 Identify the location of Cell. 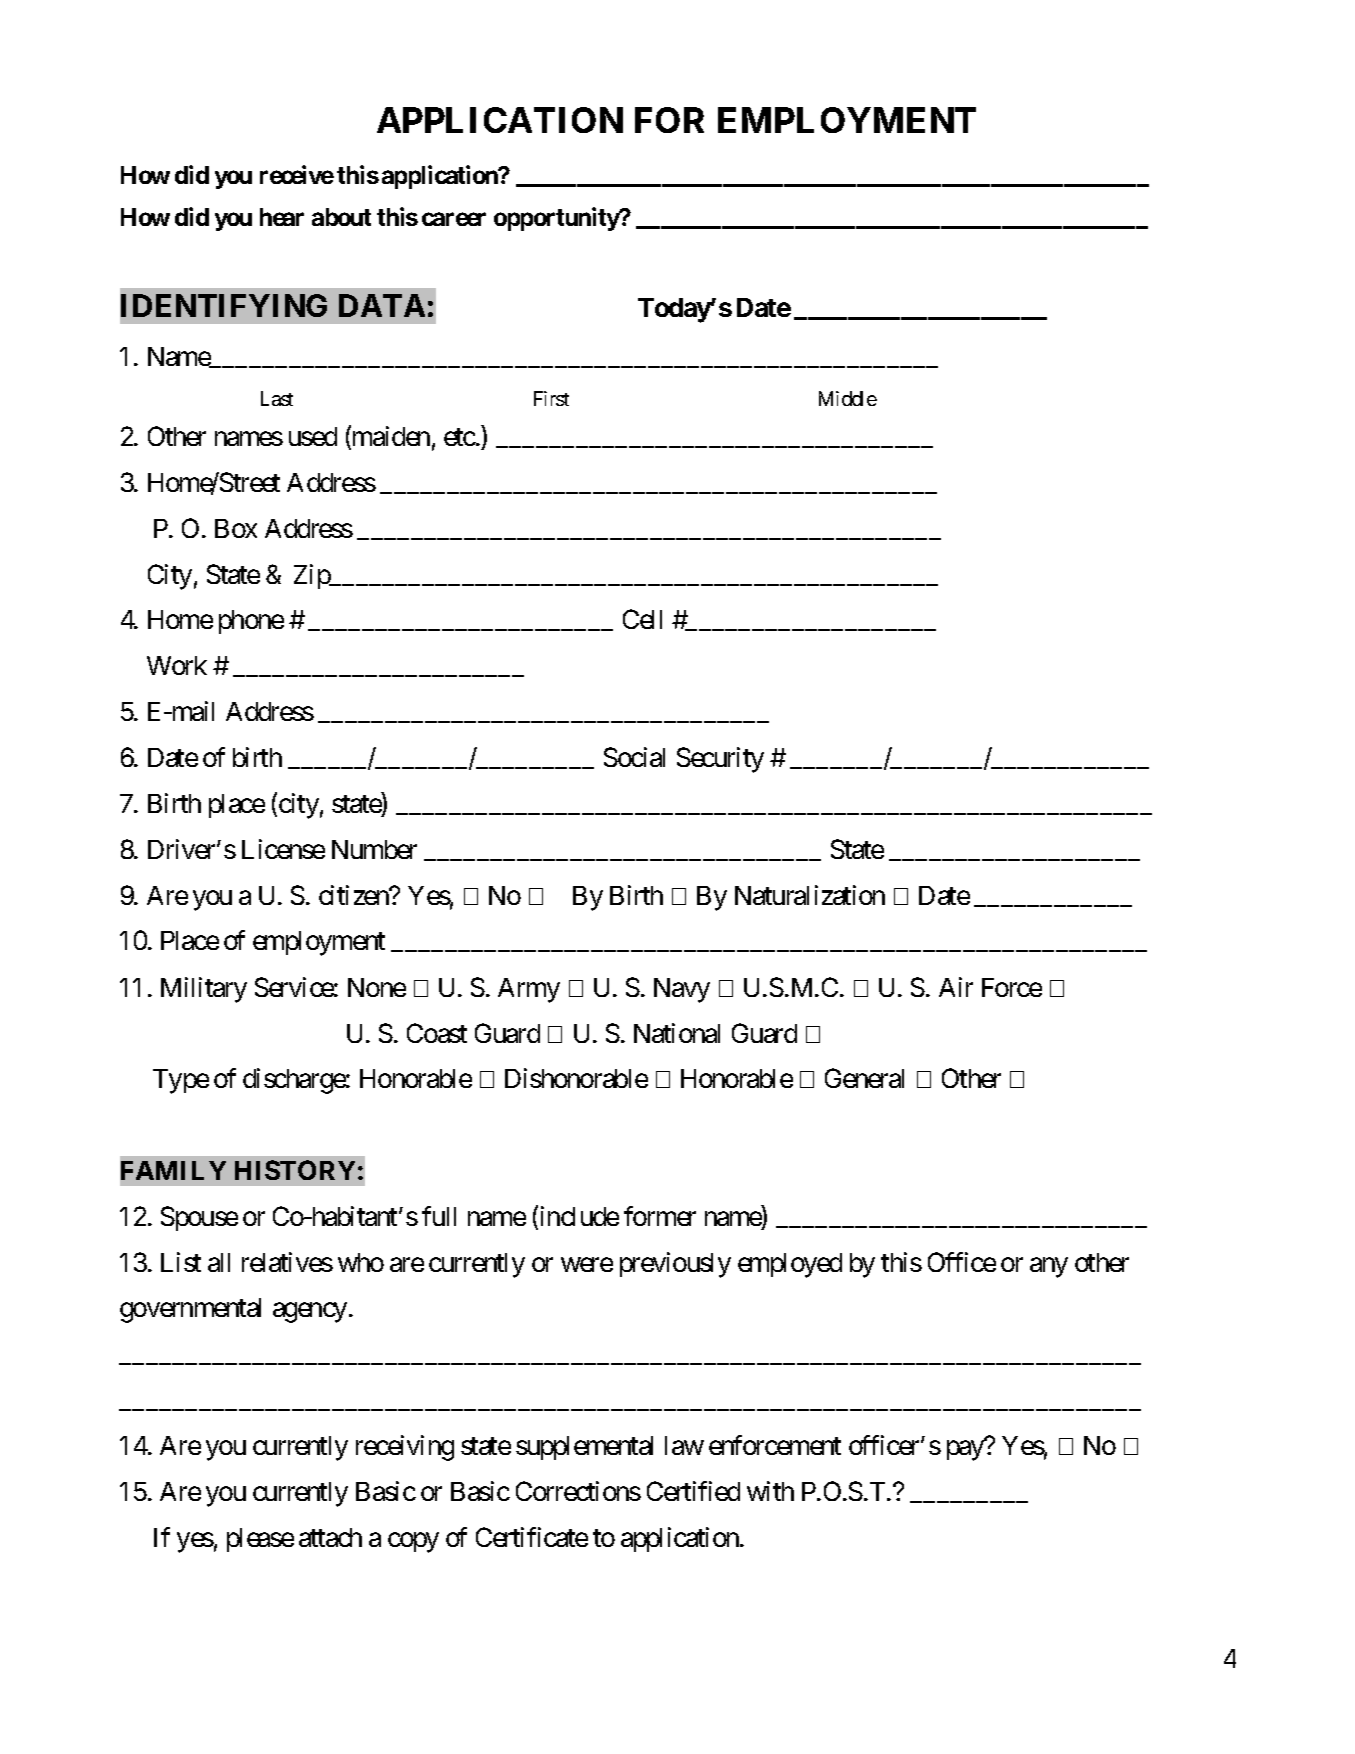
(642, 619).
